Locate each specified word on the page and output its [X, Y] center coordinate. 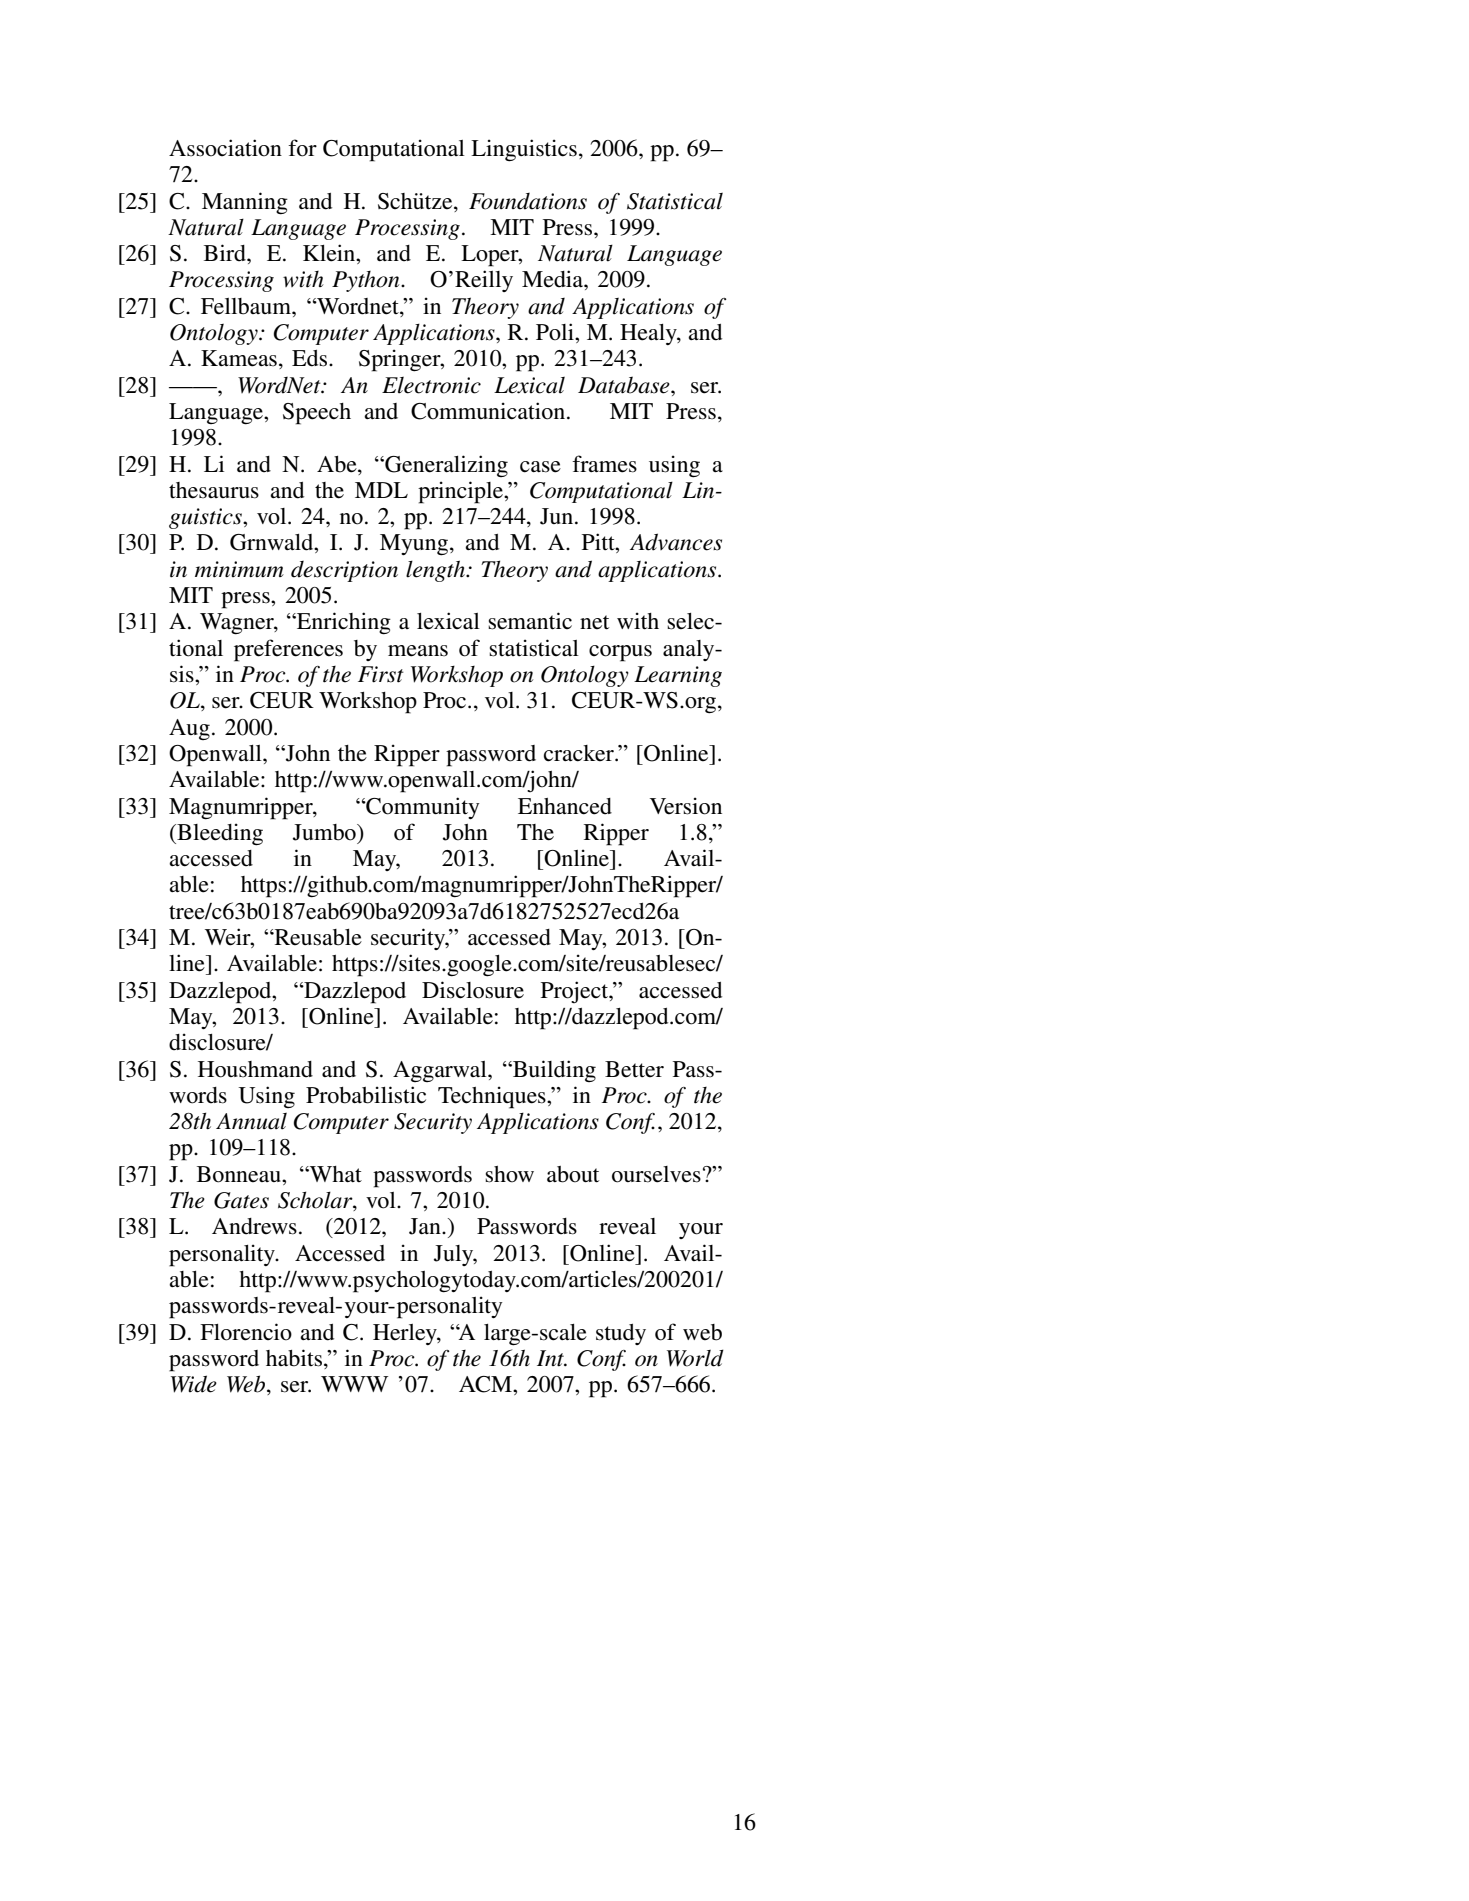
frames [604, 464]
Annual [251, 1121]
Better [634, 1069]
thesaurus [214, 490]
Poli [556, 332]
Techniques [493, 1097]
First [381, 674]
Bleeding [219, 834]
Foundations [528, 201]
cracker [580, 753]
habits [294, 1358]
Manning [245, 203]
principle [461, 492]
